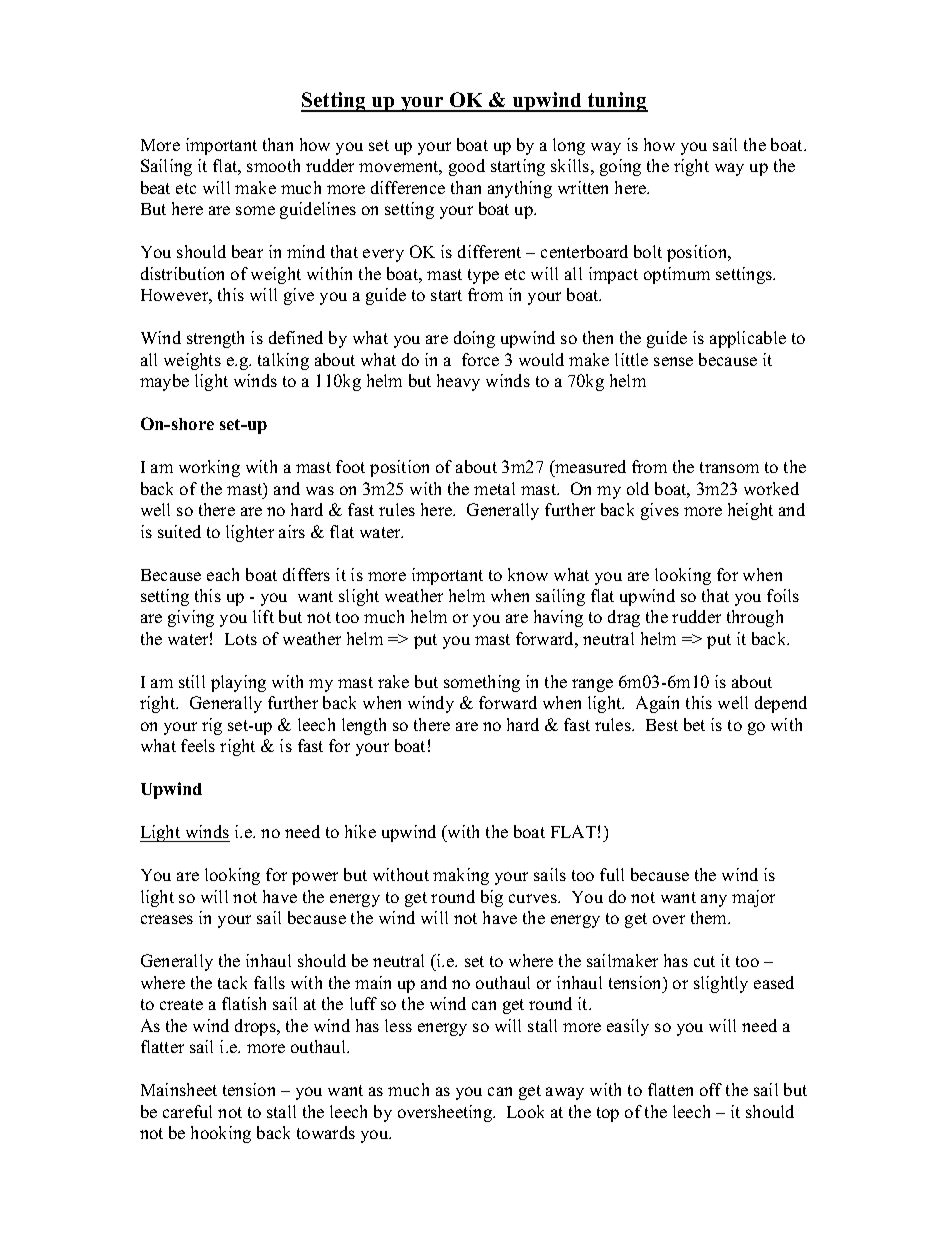 Image resolution: width=952 pixels, height=1233 pixels. Describe the element at coordinates (167, 919) in the screenshot. I see `creases` at that location.
